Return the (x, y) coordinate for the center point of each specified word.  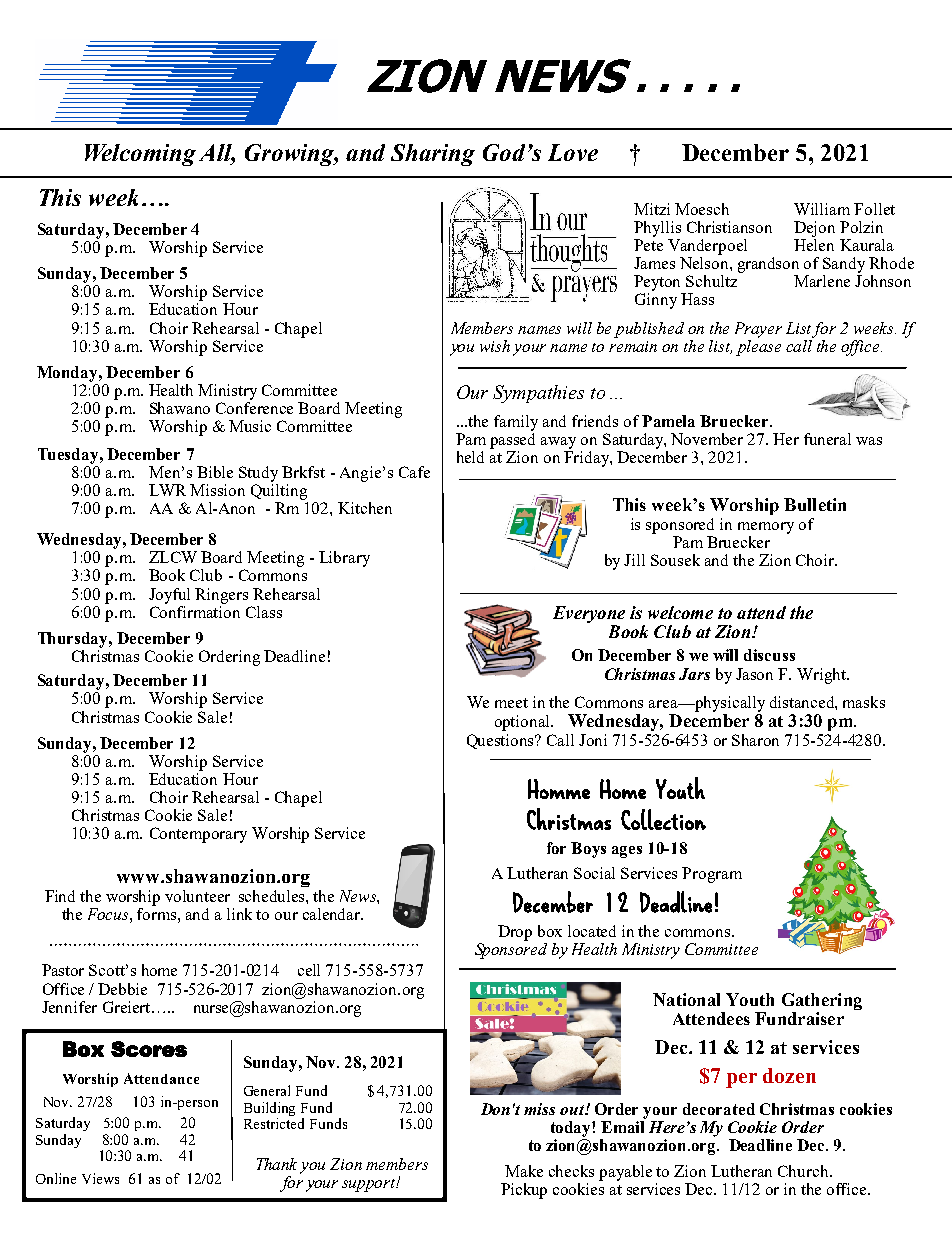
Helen (814, 243)
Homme (559, 789)
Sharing (433, 155)
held (470, 457)
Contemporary (198, 835)
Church (804, 1171)
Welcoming (140, 155)
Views (100, 1178)
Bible (215, 472)
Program (712, 875)
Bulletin (815, 504)
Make (524, 1171)
